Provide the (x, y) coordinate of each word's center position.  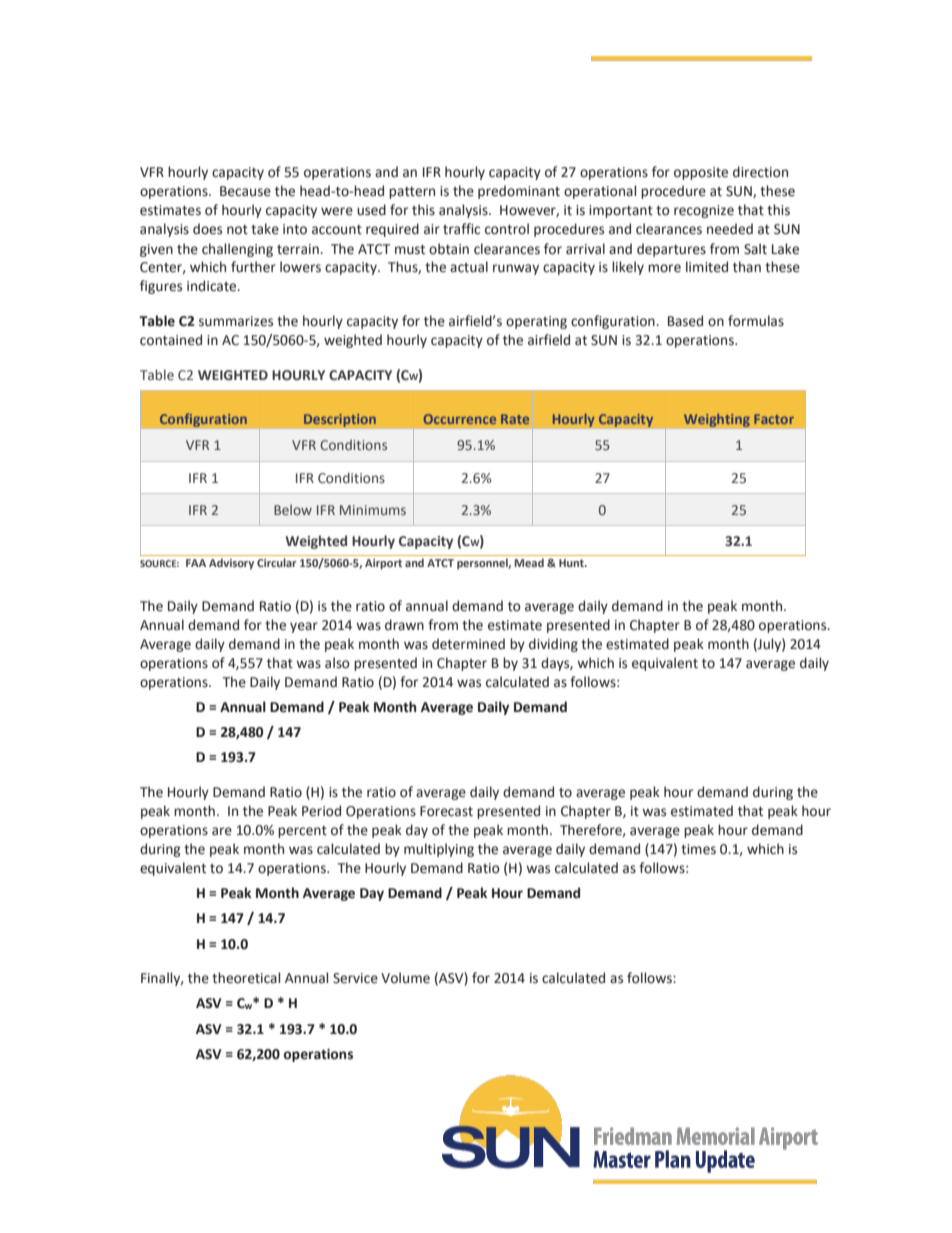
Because (245, 191)
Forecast (446, 811)
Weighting (717, 420)
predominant (519, 192)
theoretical (246, 978)
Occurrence (460, 419)
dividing (553, 645)
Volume (405, 978)
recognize (704, 211)
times (698, 849)
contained (171, 340)
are (222, 831)
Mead (529, 562)
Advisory (231, 564)
